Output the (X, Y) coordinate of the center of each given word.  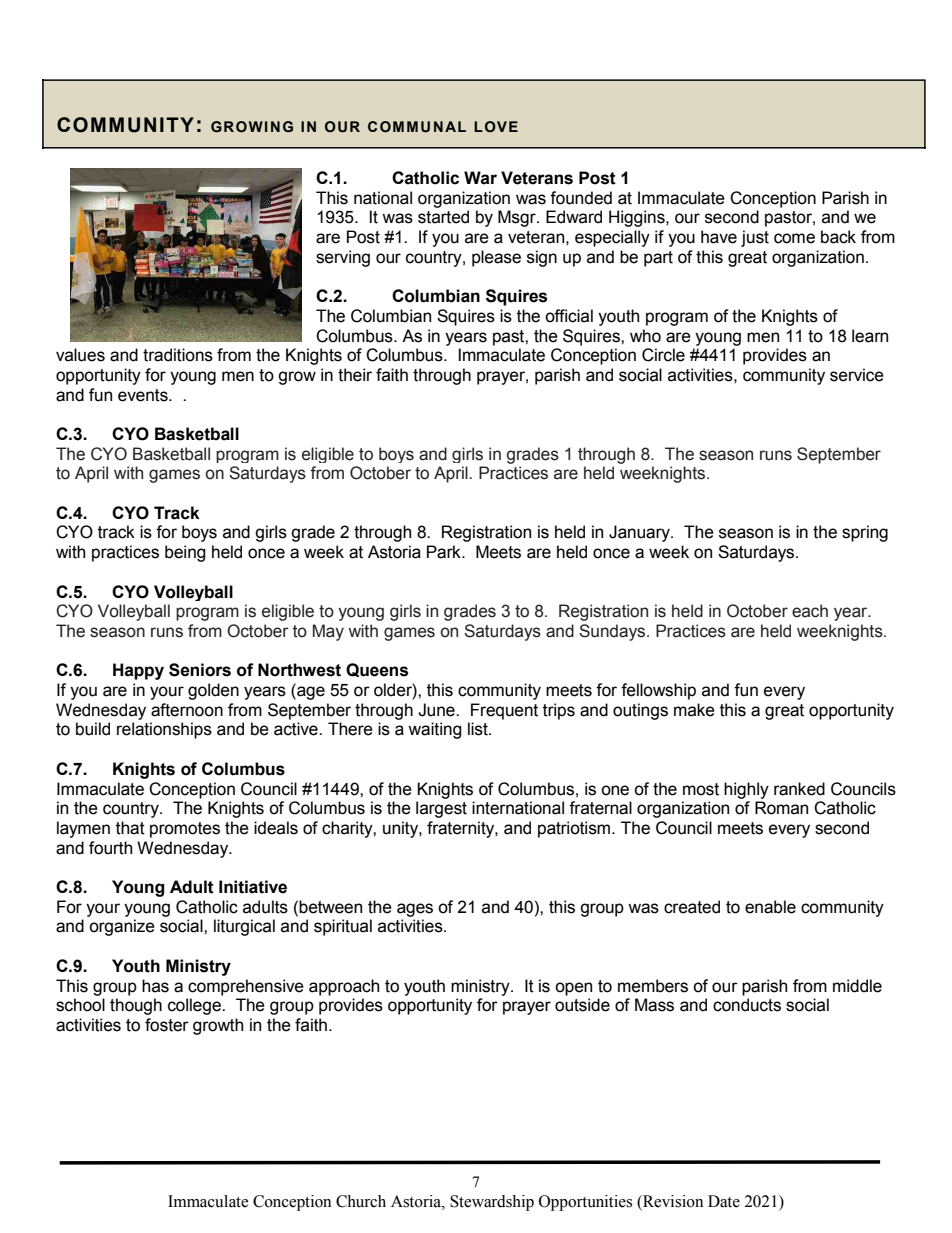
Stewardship (492, 1203)
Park (445, 552)
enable (770, 907)
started (443, 217)
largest (441, 809)
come (794, 238)
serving (343, 258)
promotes (185, 830)
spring (865, 533)
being (185, 553)
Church (361, 1201)
